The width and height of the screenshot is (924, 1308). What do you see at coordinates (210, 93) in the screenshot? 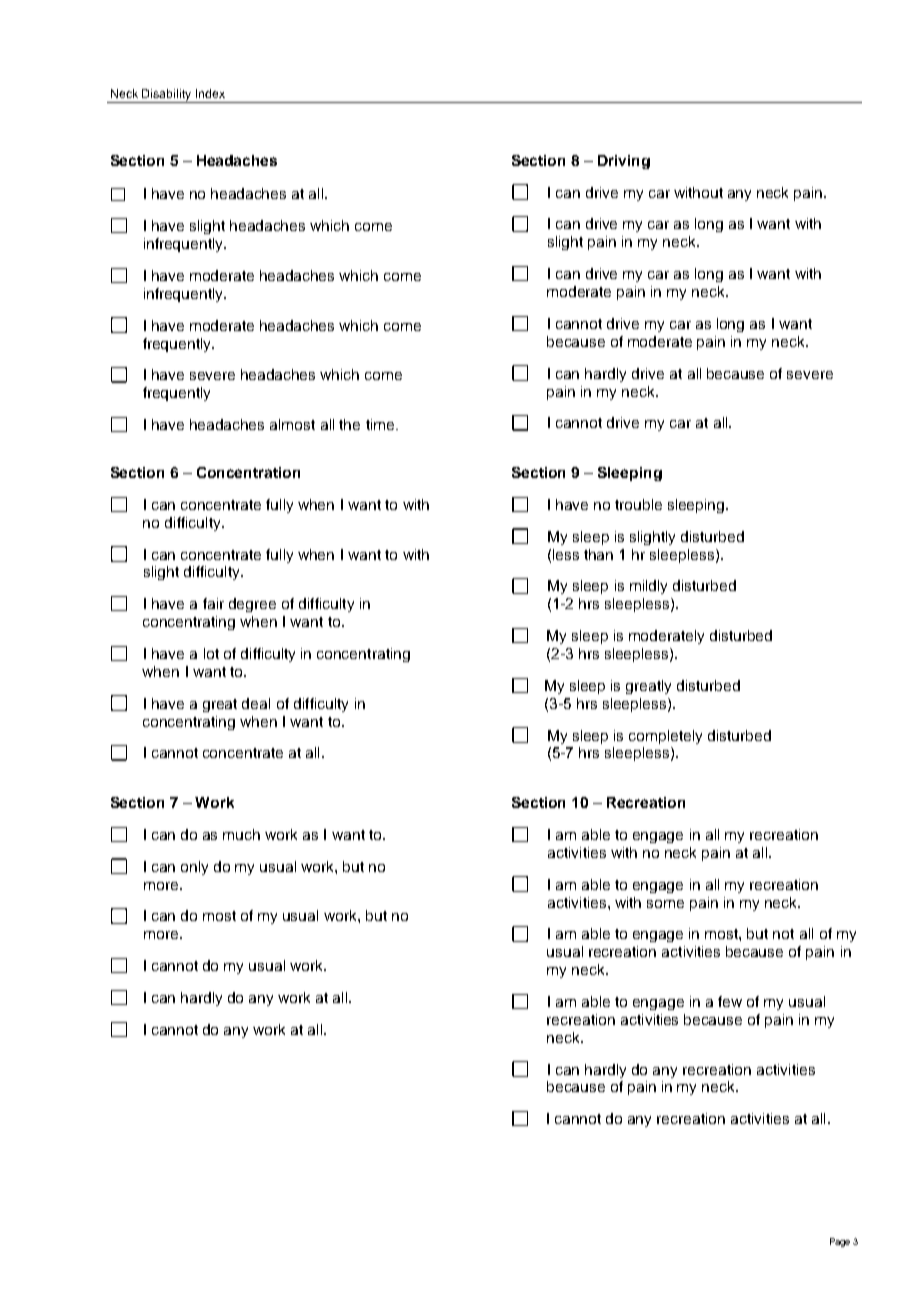
I see `Index` at bounding box center [210, 93].
